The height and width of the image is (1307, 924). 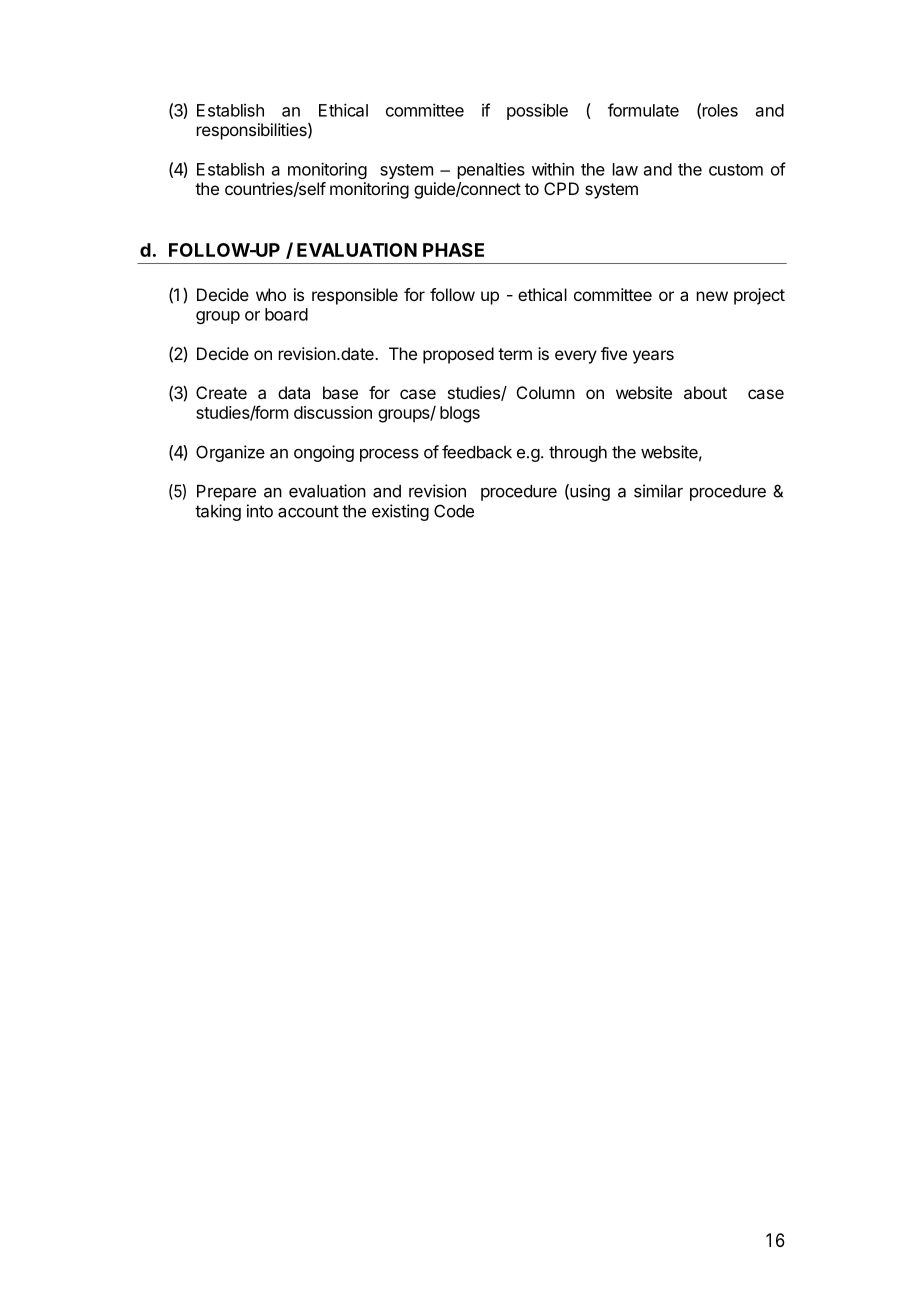 I want to click on penalties, so click(x=491, y=171).
